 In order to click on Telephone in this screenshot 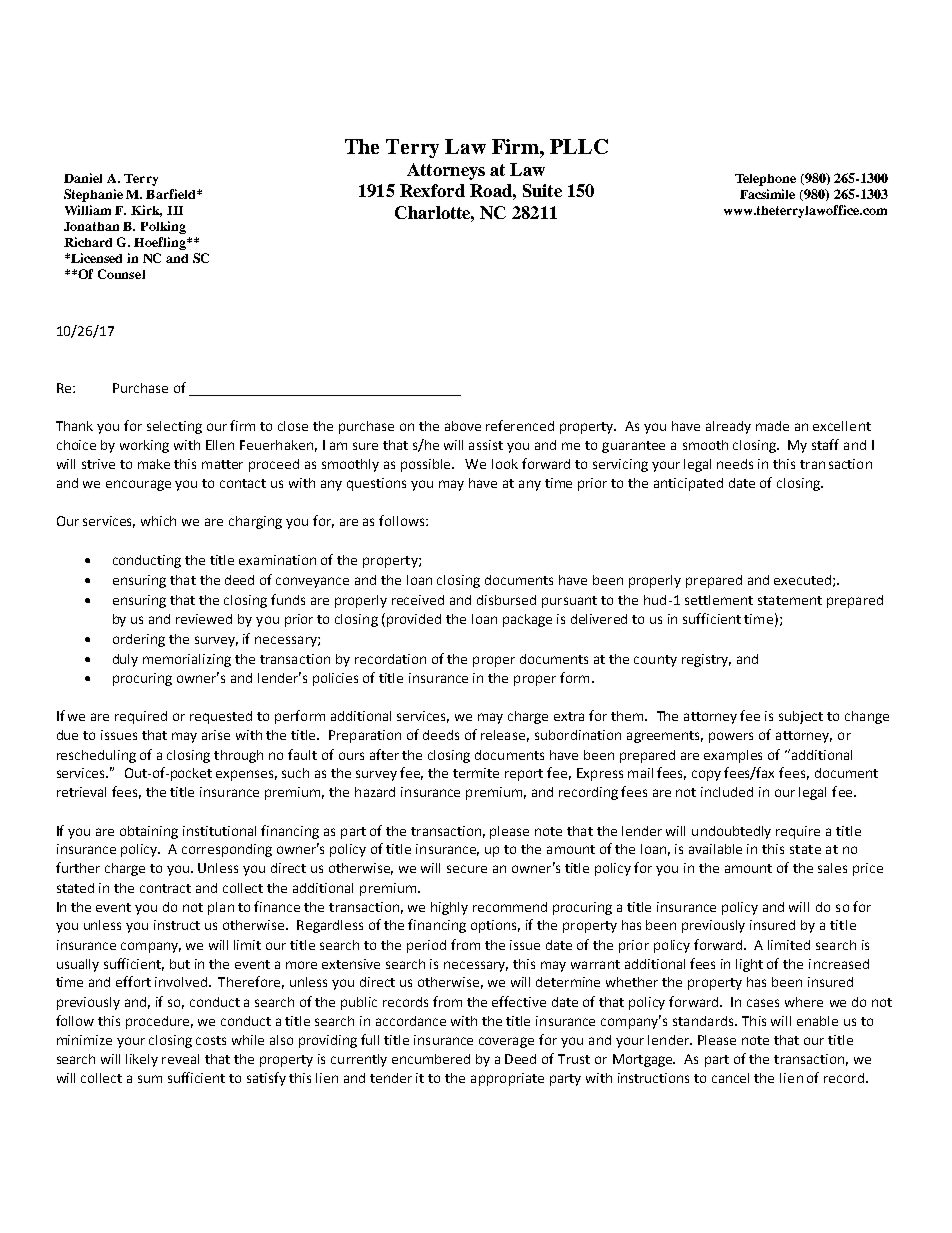, I will do `click(765, 180)`.
